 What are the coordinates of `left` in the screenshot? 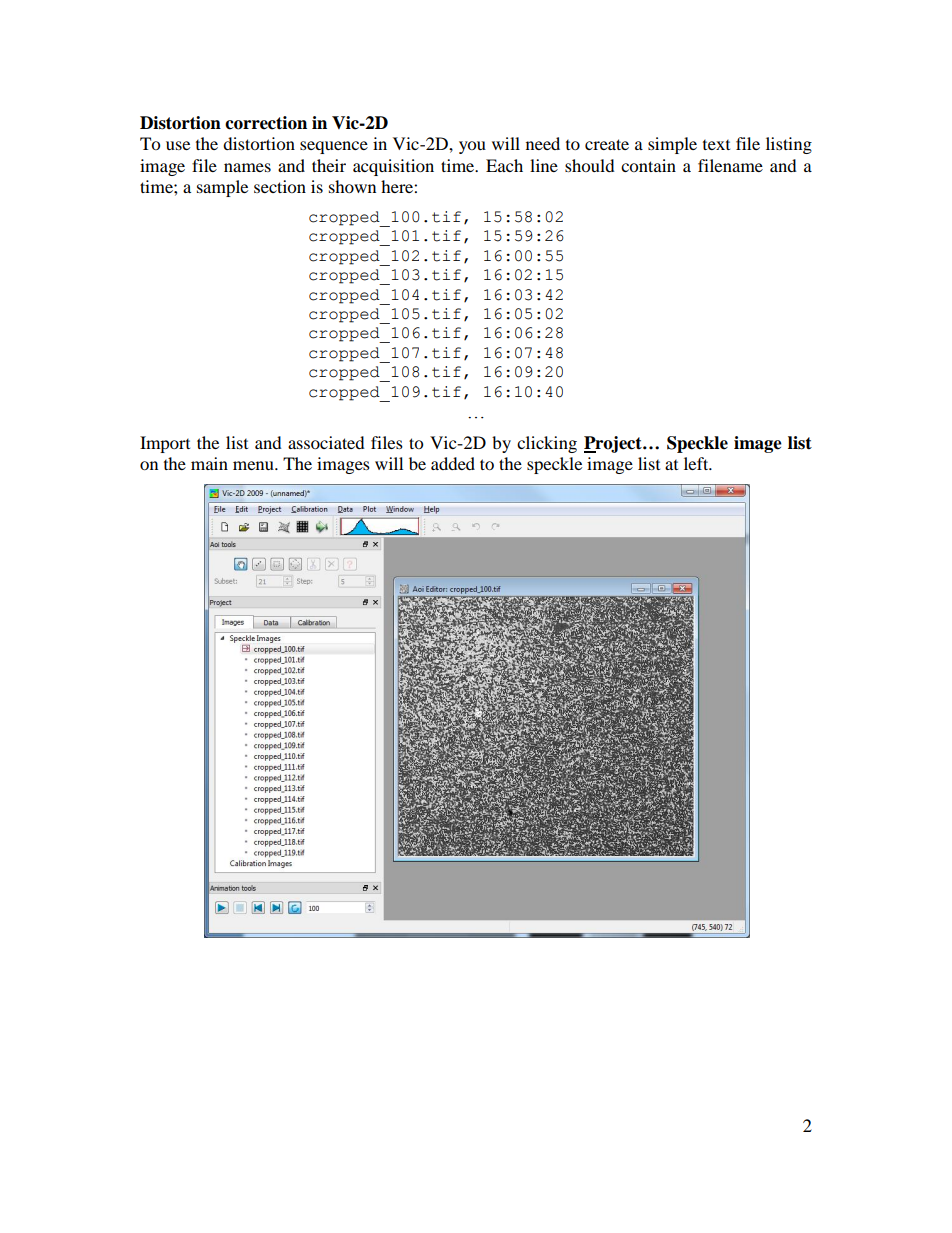 It's located at (697, 463).
